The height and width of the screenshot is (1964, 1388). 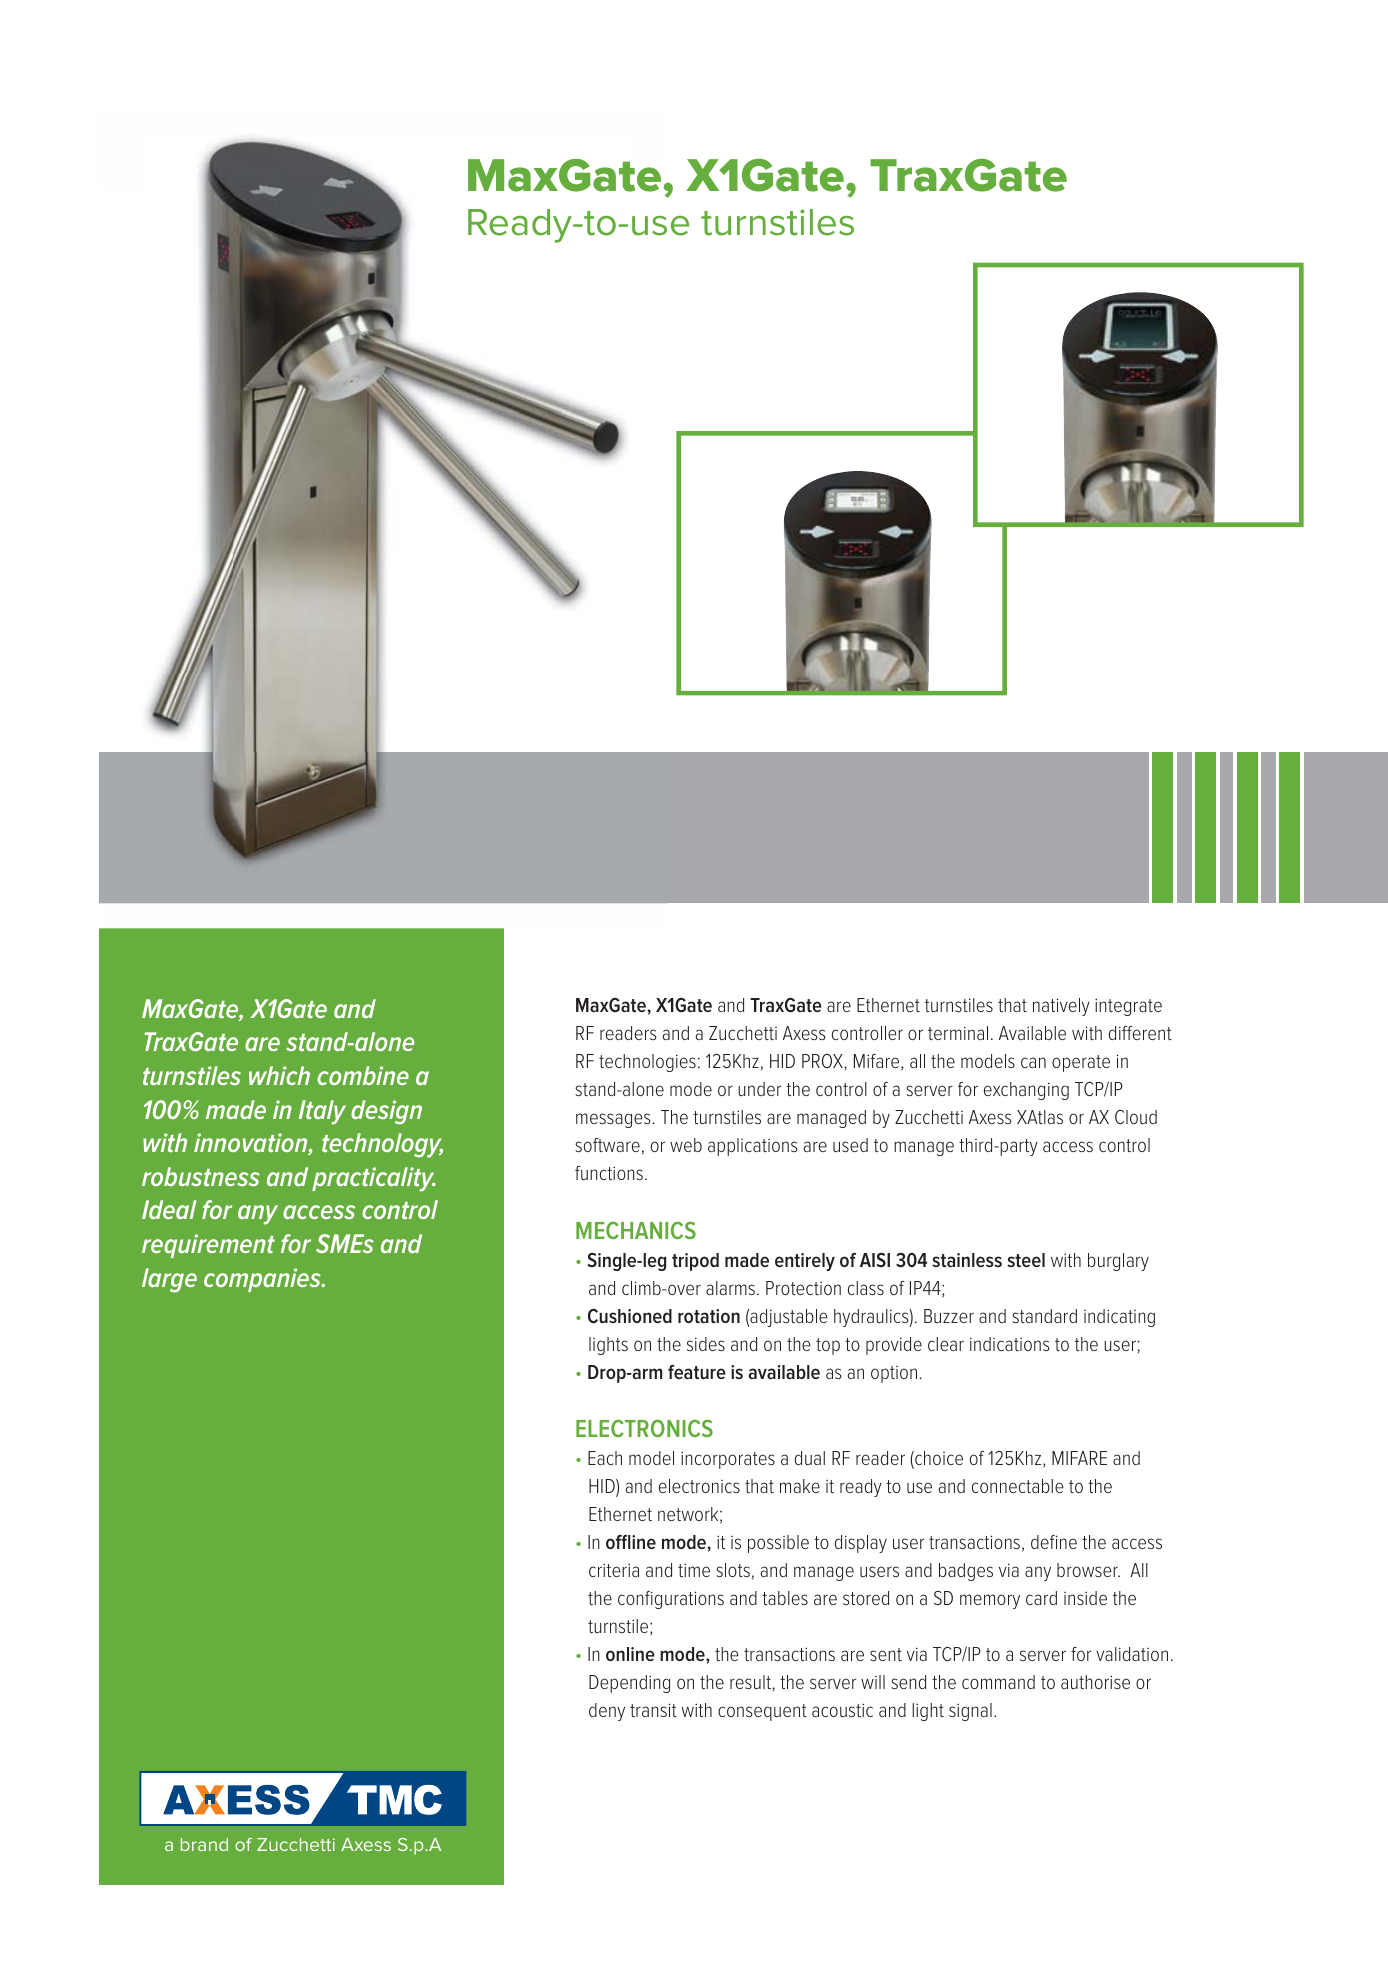 I want to click on Depending, so click(x=629, y=1684).
